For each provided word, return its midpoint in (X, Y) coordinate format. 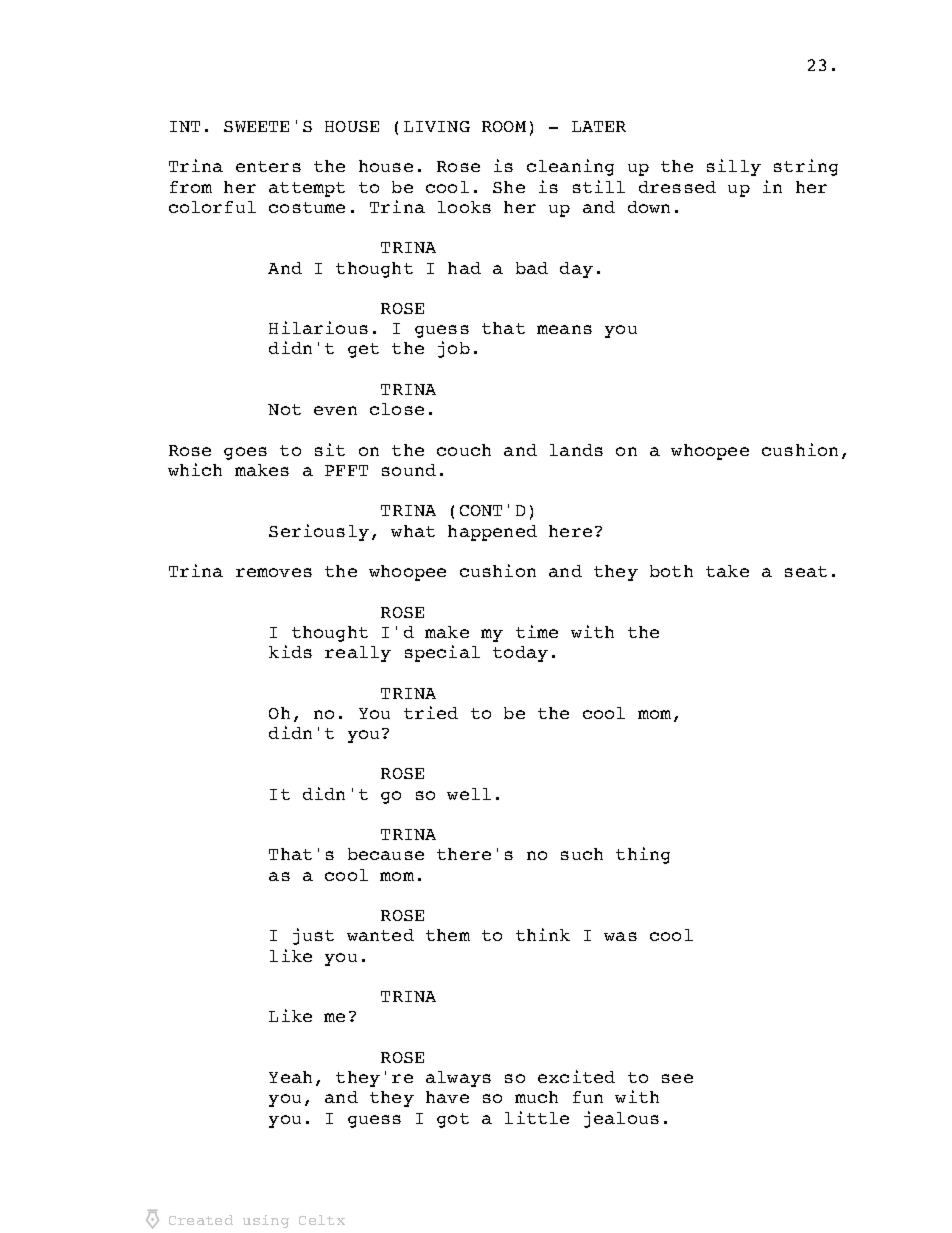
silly (734, 167)
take (727, 571)
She (509, 187)
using (266, 1221)
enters (268, 166)
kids (290, 651)
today (520, 654)
